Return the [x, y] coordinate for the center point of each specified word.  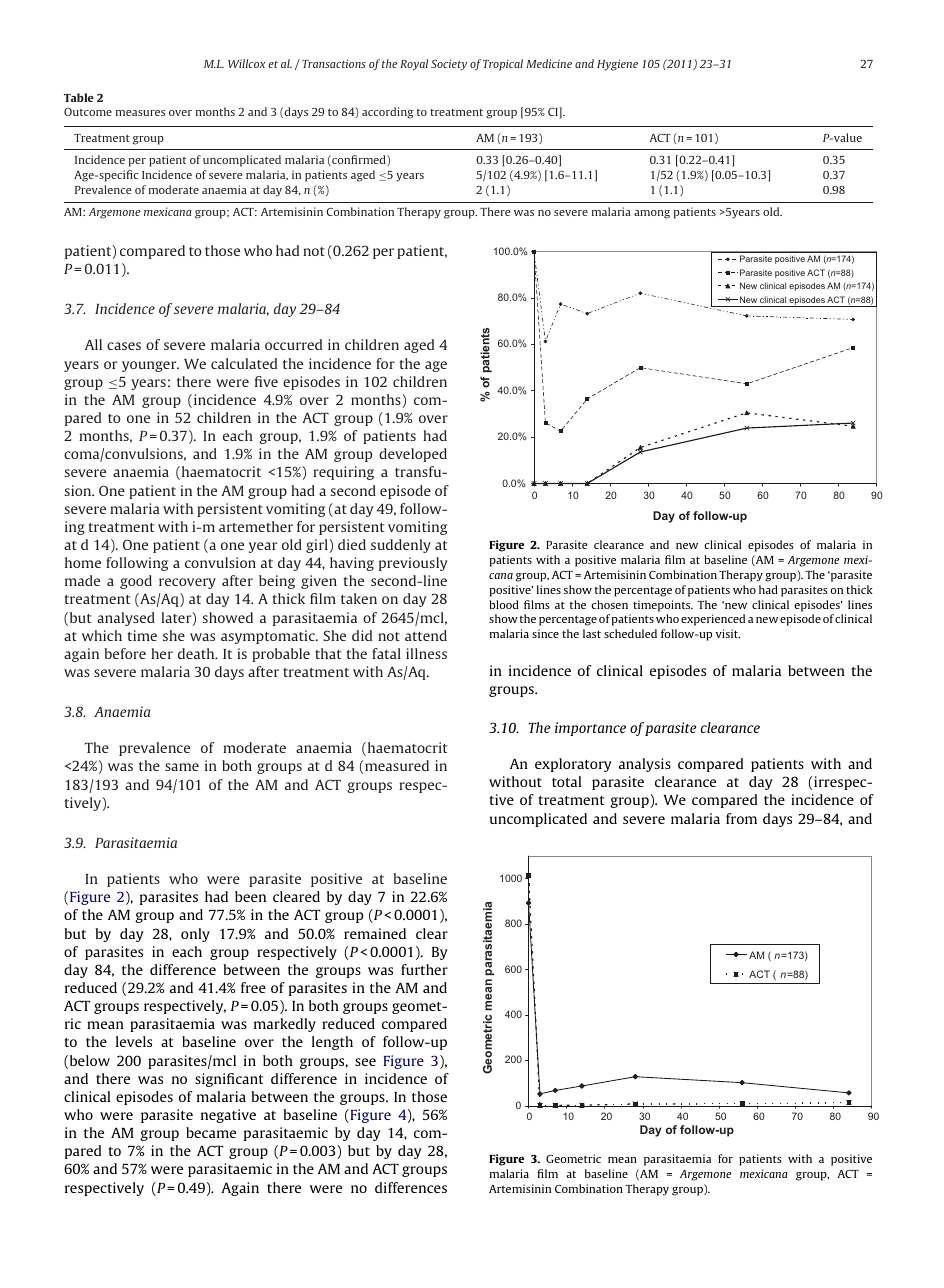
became [211, 1132]
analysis [645, 765]
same [182, 767]
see [365, 1062]
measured [397, 765]
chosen [609, 604]
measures [140, 113]
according [388, 113]
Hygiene [617, 65]
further [424, 969]
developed [413, 455]
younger [150, 366]
